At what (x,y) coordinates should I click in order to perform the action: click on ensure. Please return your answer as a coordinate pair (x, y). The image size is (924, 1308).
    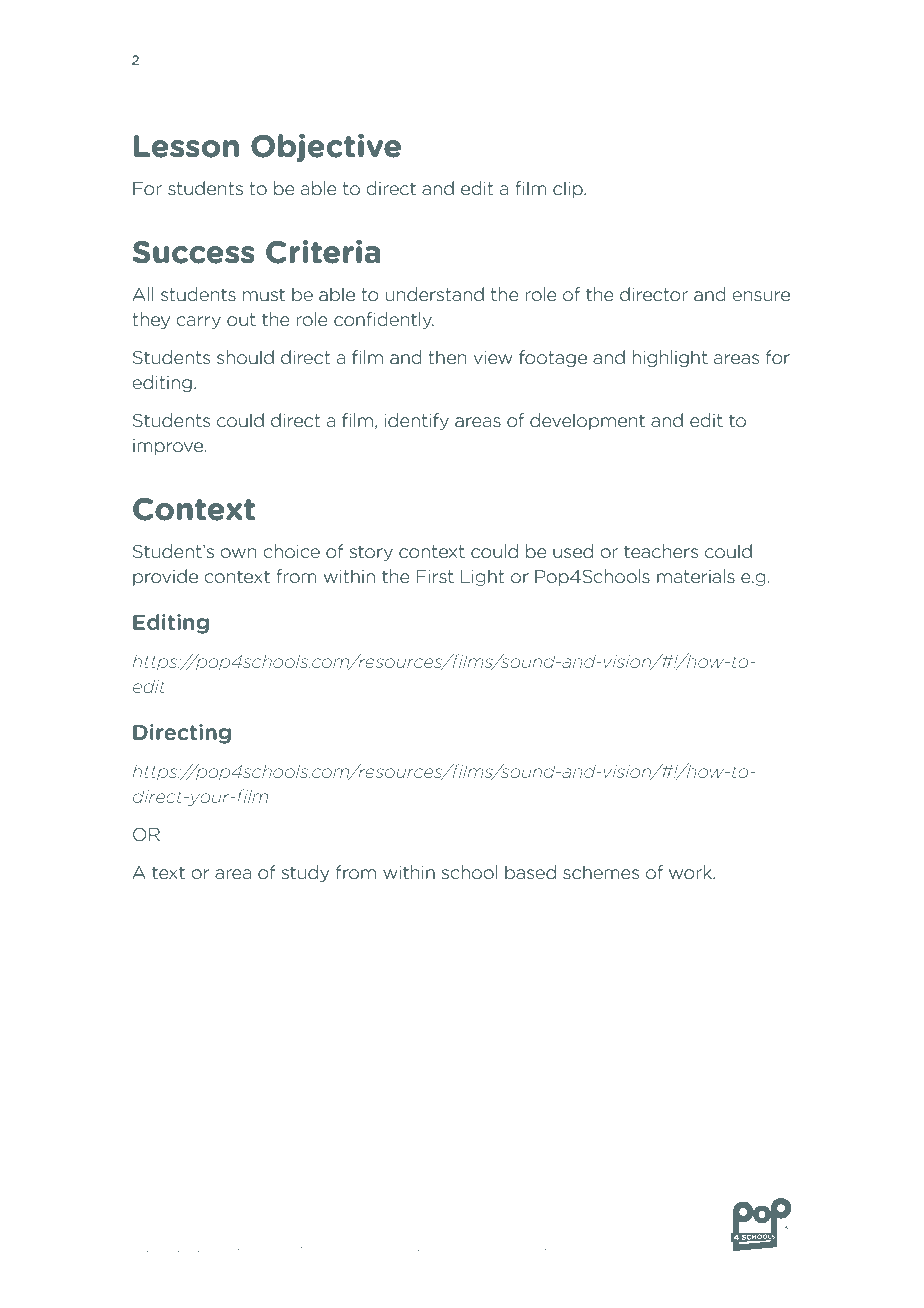
    Looking at the image, I should click on (761, 296).
